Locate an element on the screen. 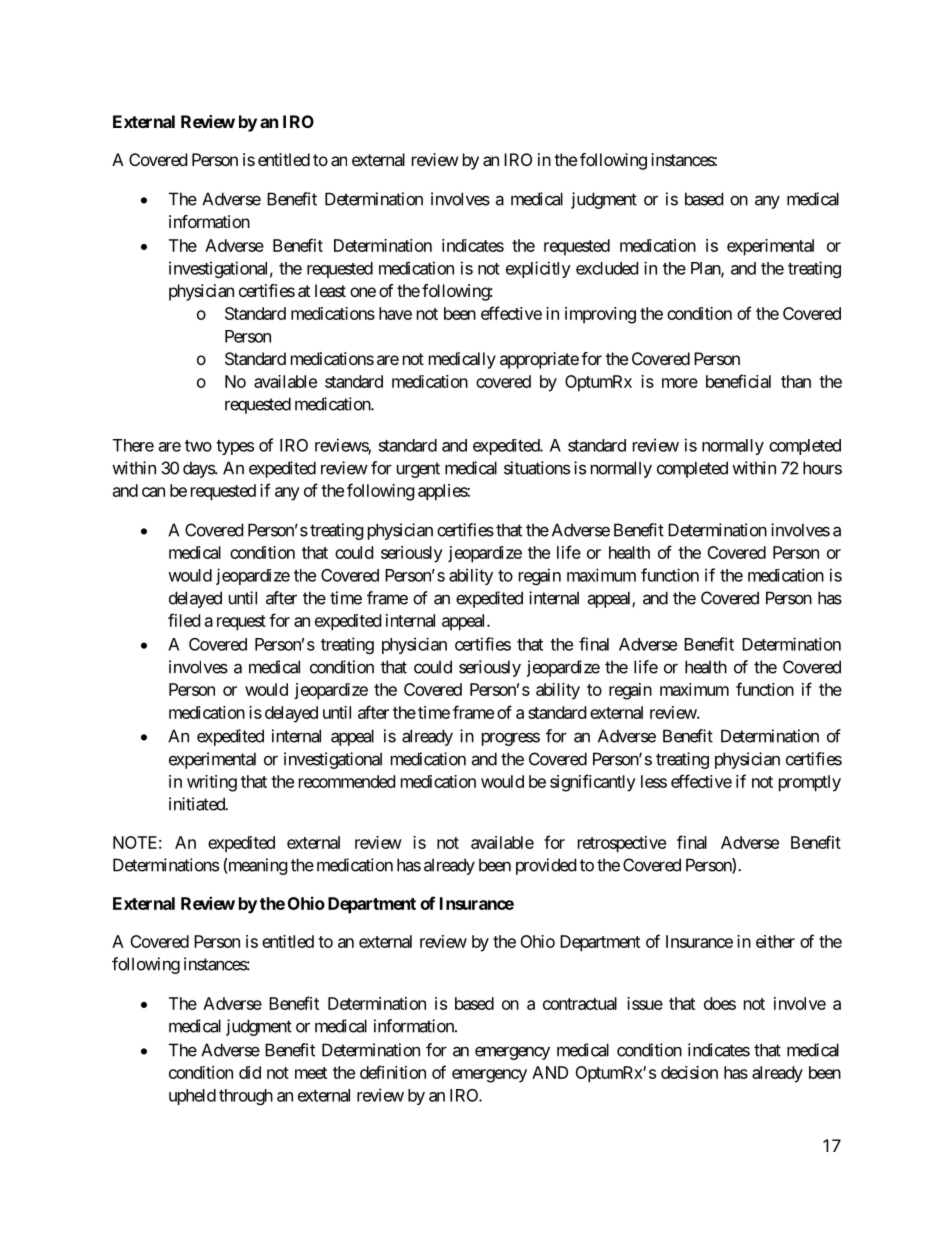 Image resolution: width=952 pixels, height=1233 pixels. beneficial is located at coordinates (738, 381).
